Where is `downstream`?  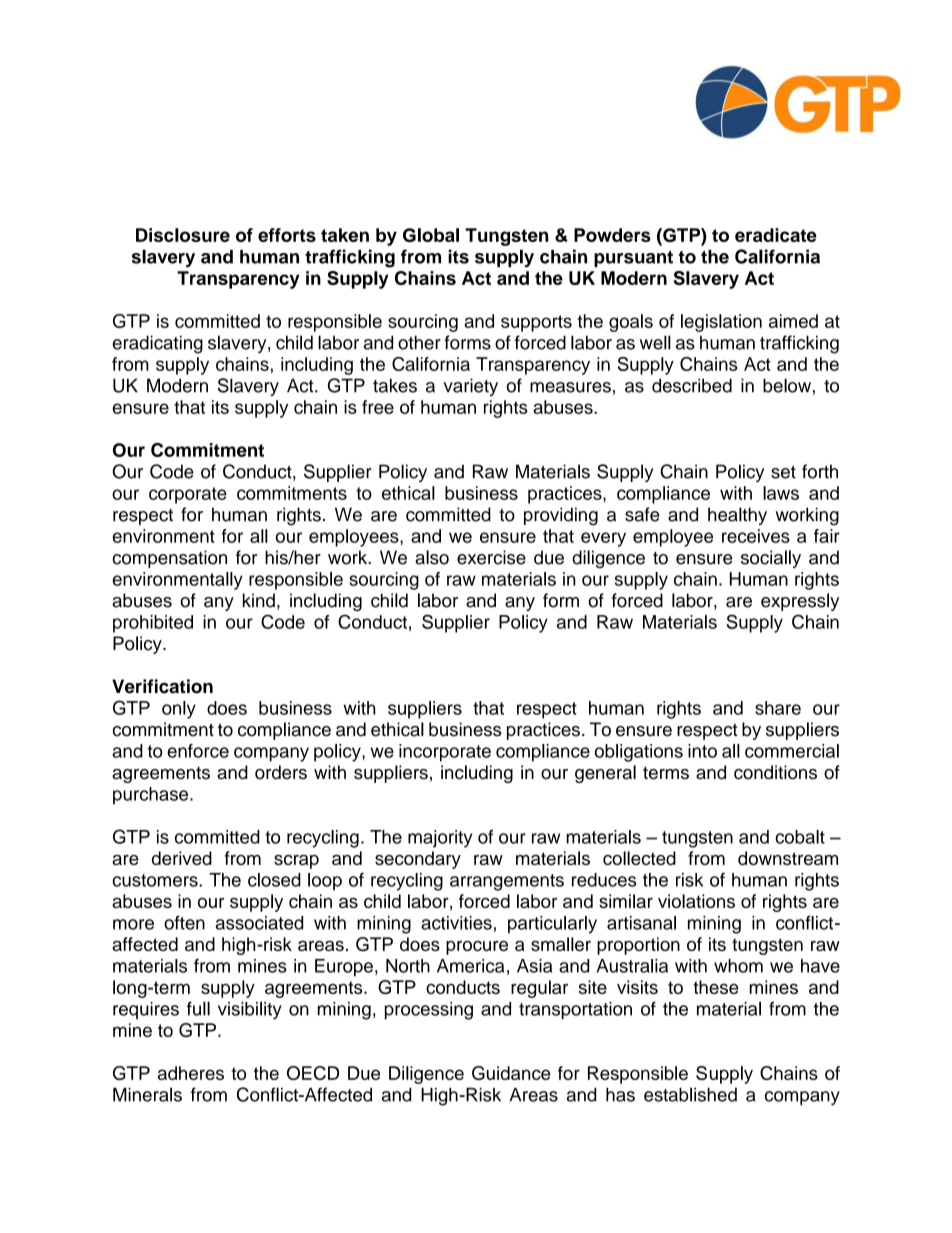 downstream is located at coordinates (788, 858).
